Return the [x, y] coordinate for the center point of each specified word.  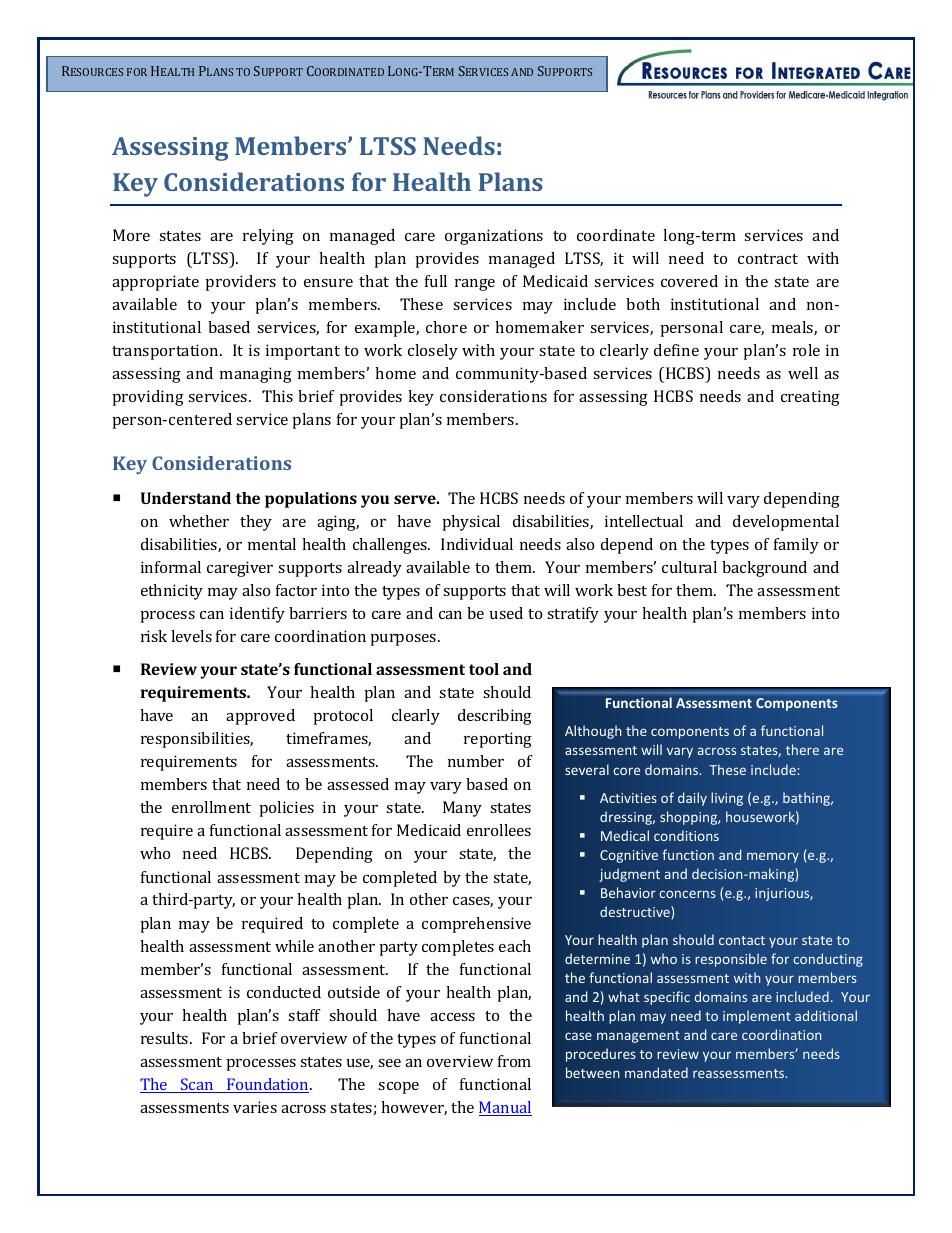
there [802, 749]
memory [773, 857]
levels [191, 636]
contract [768, 259]
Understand [186, 498]
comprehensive [476, 925]
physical [471, 523]
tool [484, 669]
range [475, 285]
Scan [197, 1085]
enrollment [211, 807]
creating [810, 398]
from [514, 1061]
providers [241, 283]
